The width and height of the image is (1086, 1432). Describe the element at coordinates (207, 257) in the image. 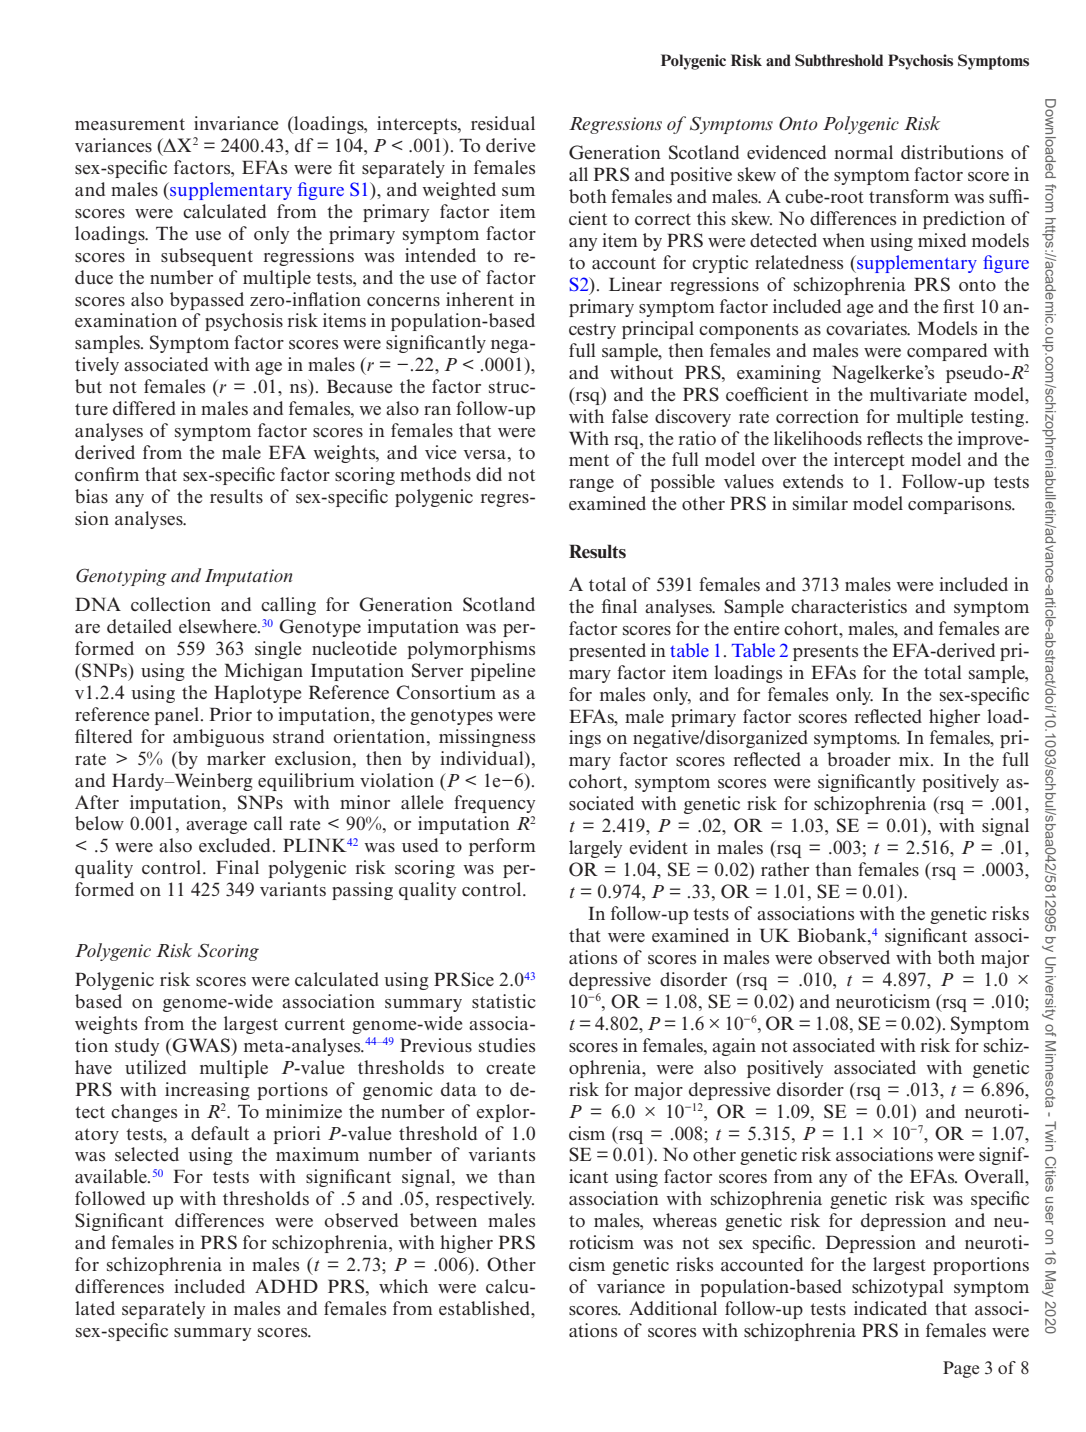

I see `subsequent` at that location.
